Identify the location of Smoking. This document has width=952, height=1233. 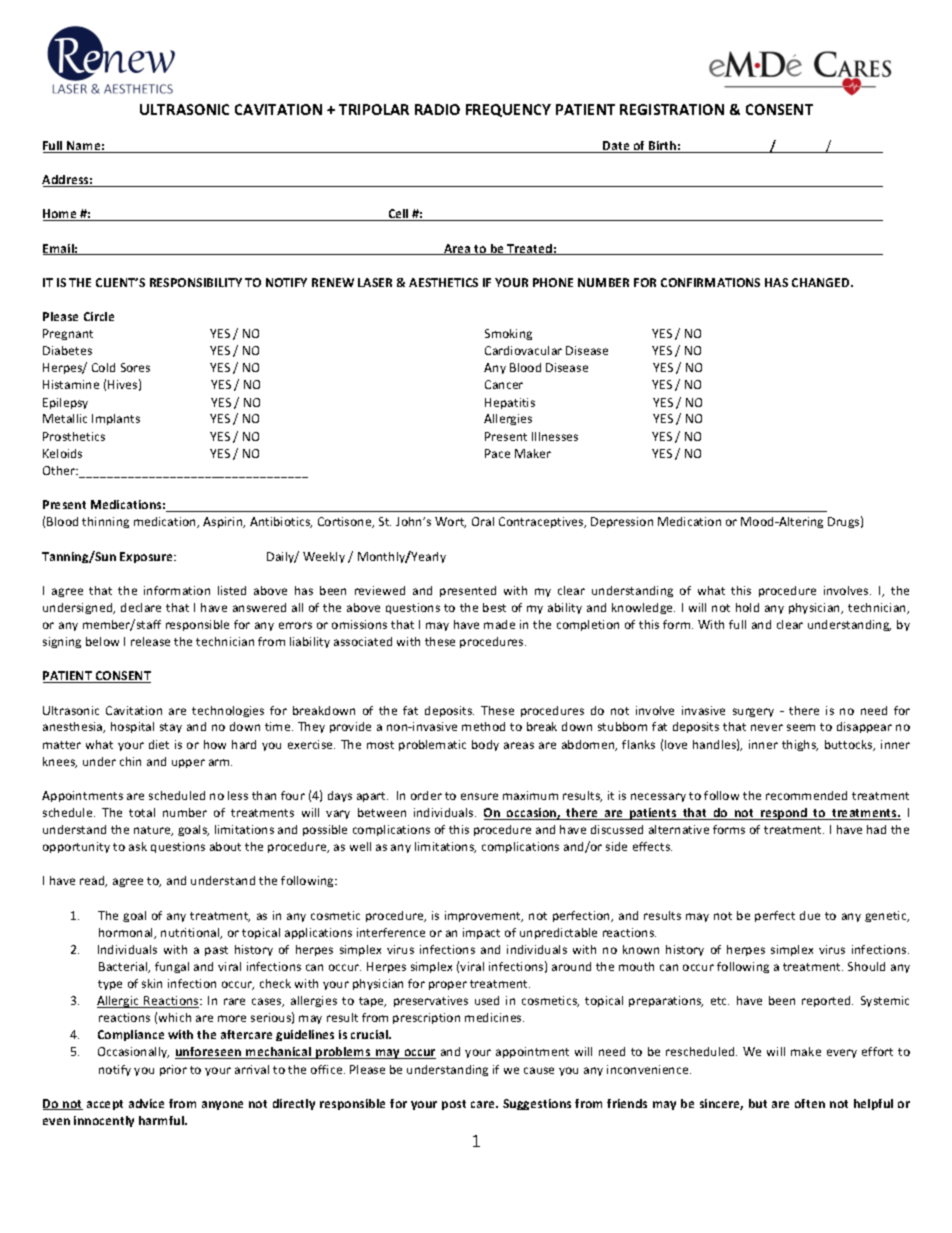
(508, 334).
